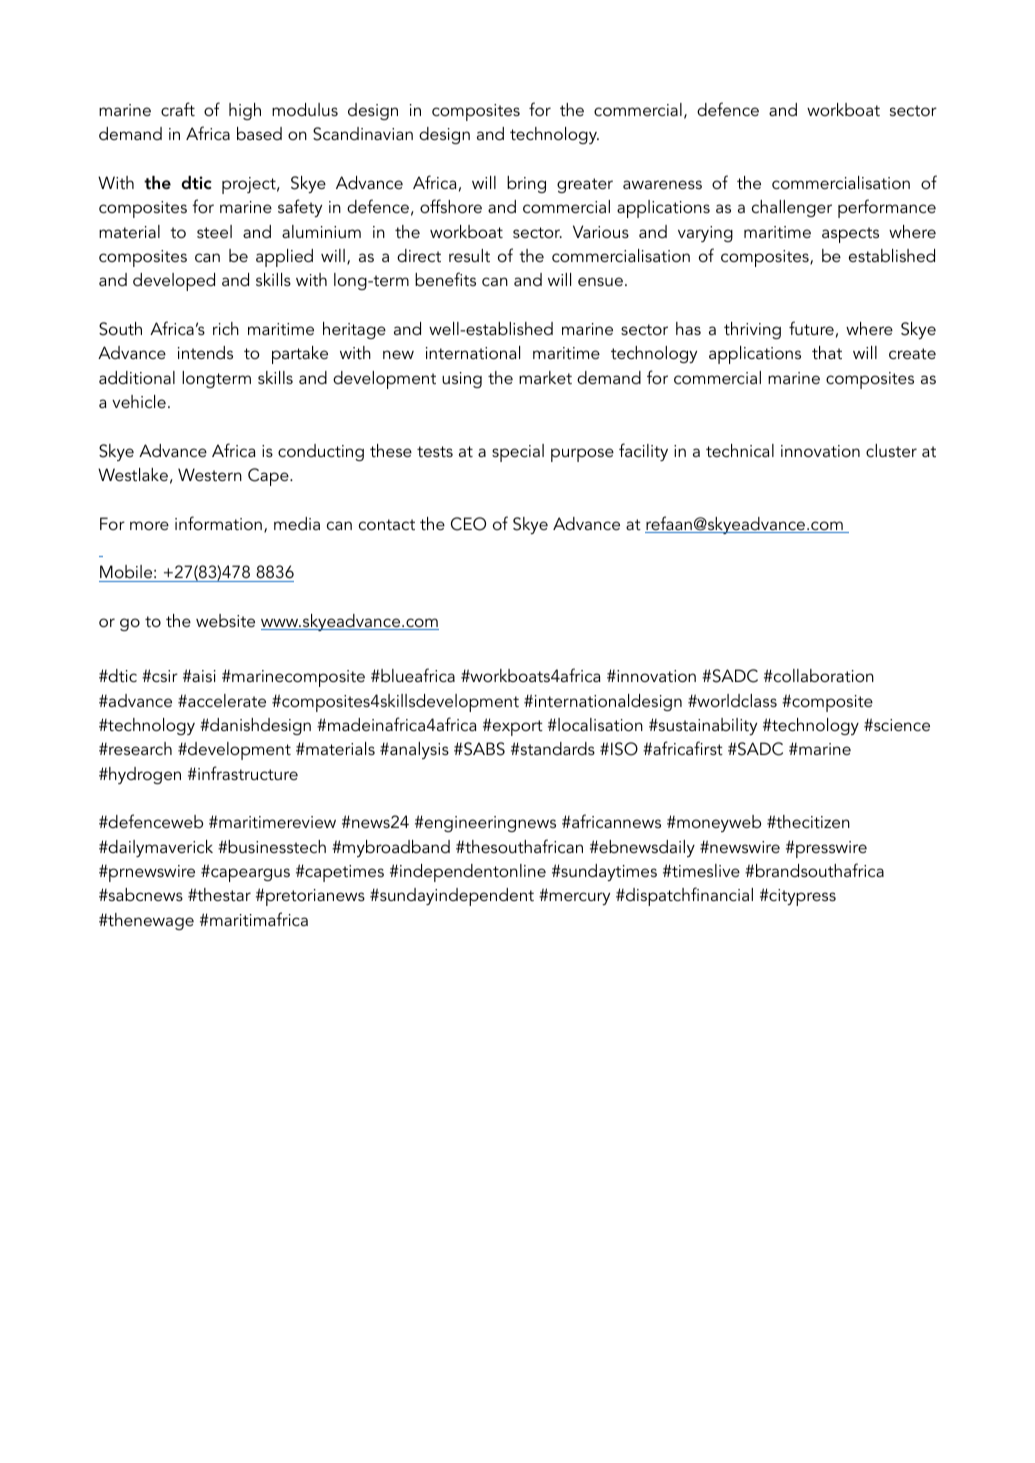  I want to click on future, so click(811, 328).
